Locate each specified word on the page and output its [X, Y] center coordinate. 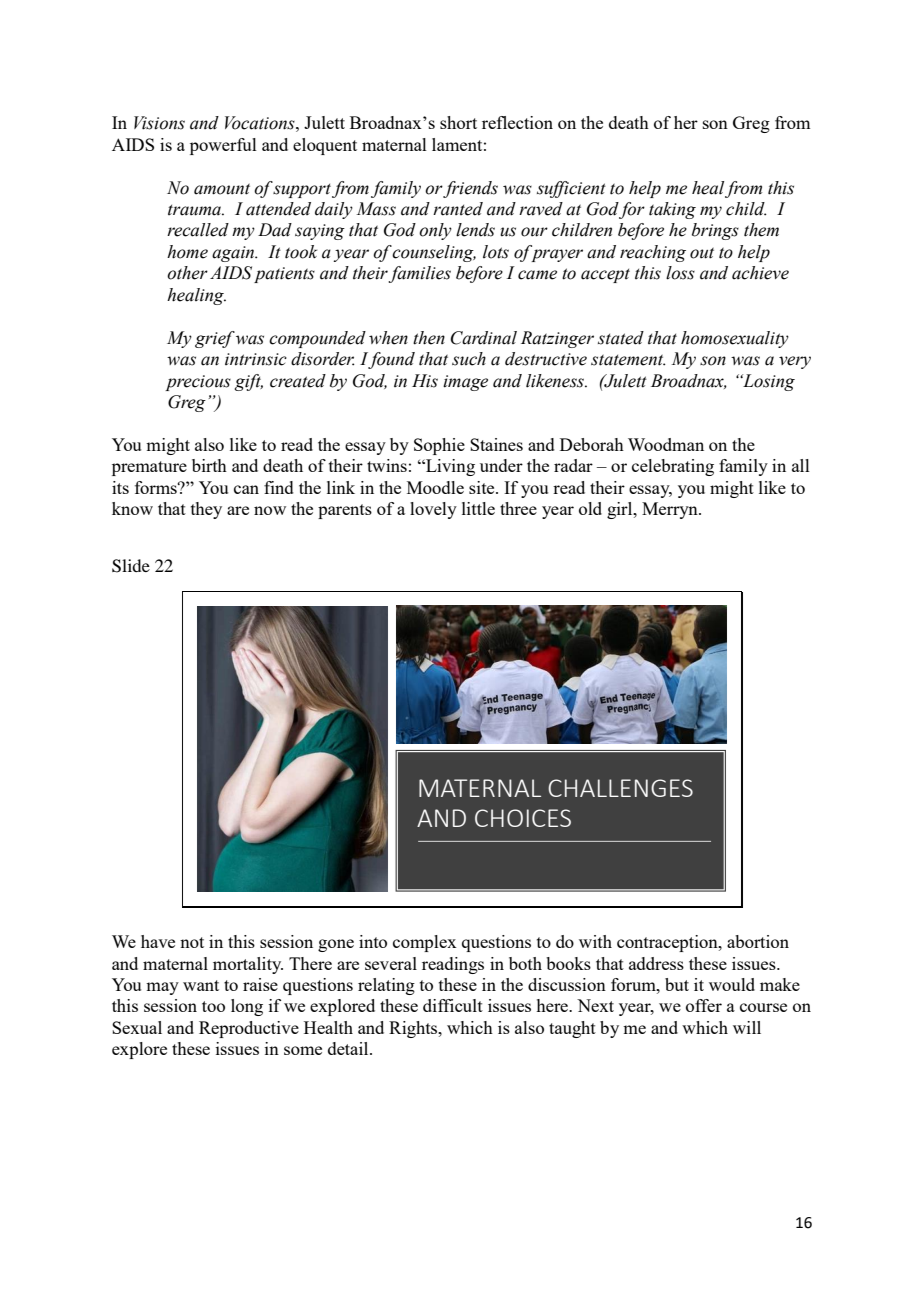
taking [672, 210]
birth [209, 465]
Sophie [439, 446]
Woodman [666, 444]
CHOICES [523, 818]
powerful [223, 146]
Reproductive [249, 1029]
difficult [453, 1005]
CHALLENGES [620, 788]
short [458, 122]
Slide [131, 566]
